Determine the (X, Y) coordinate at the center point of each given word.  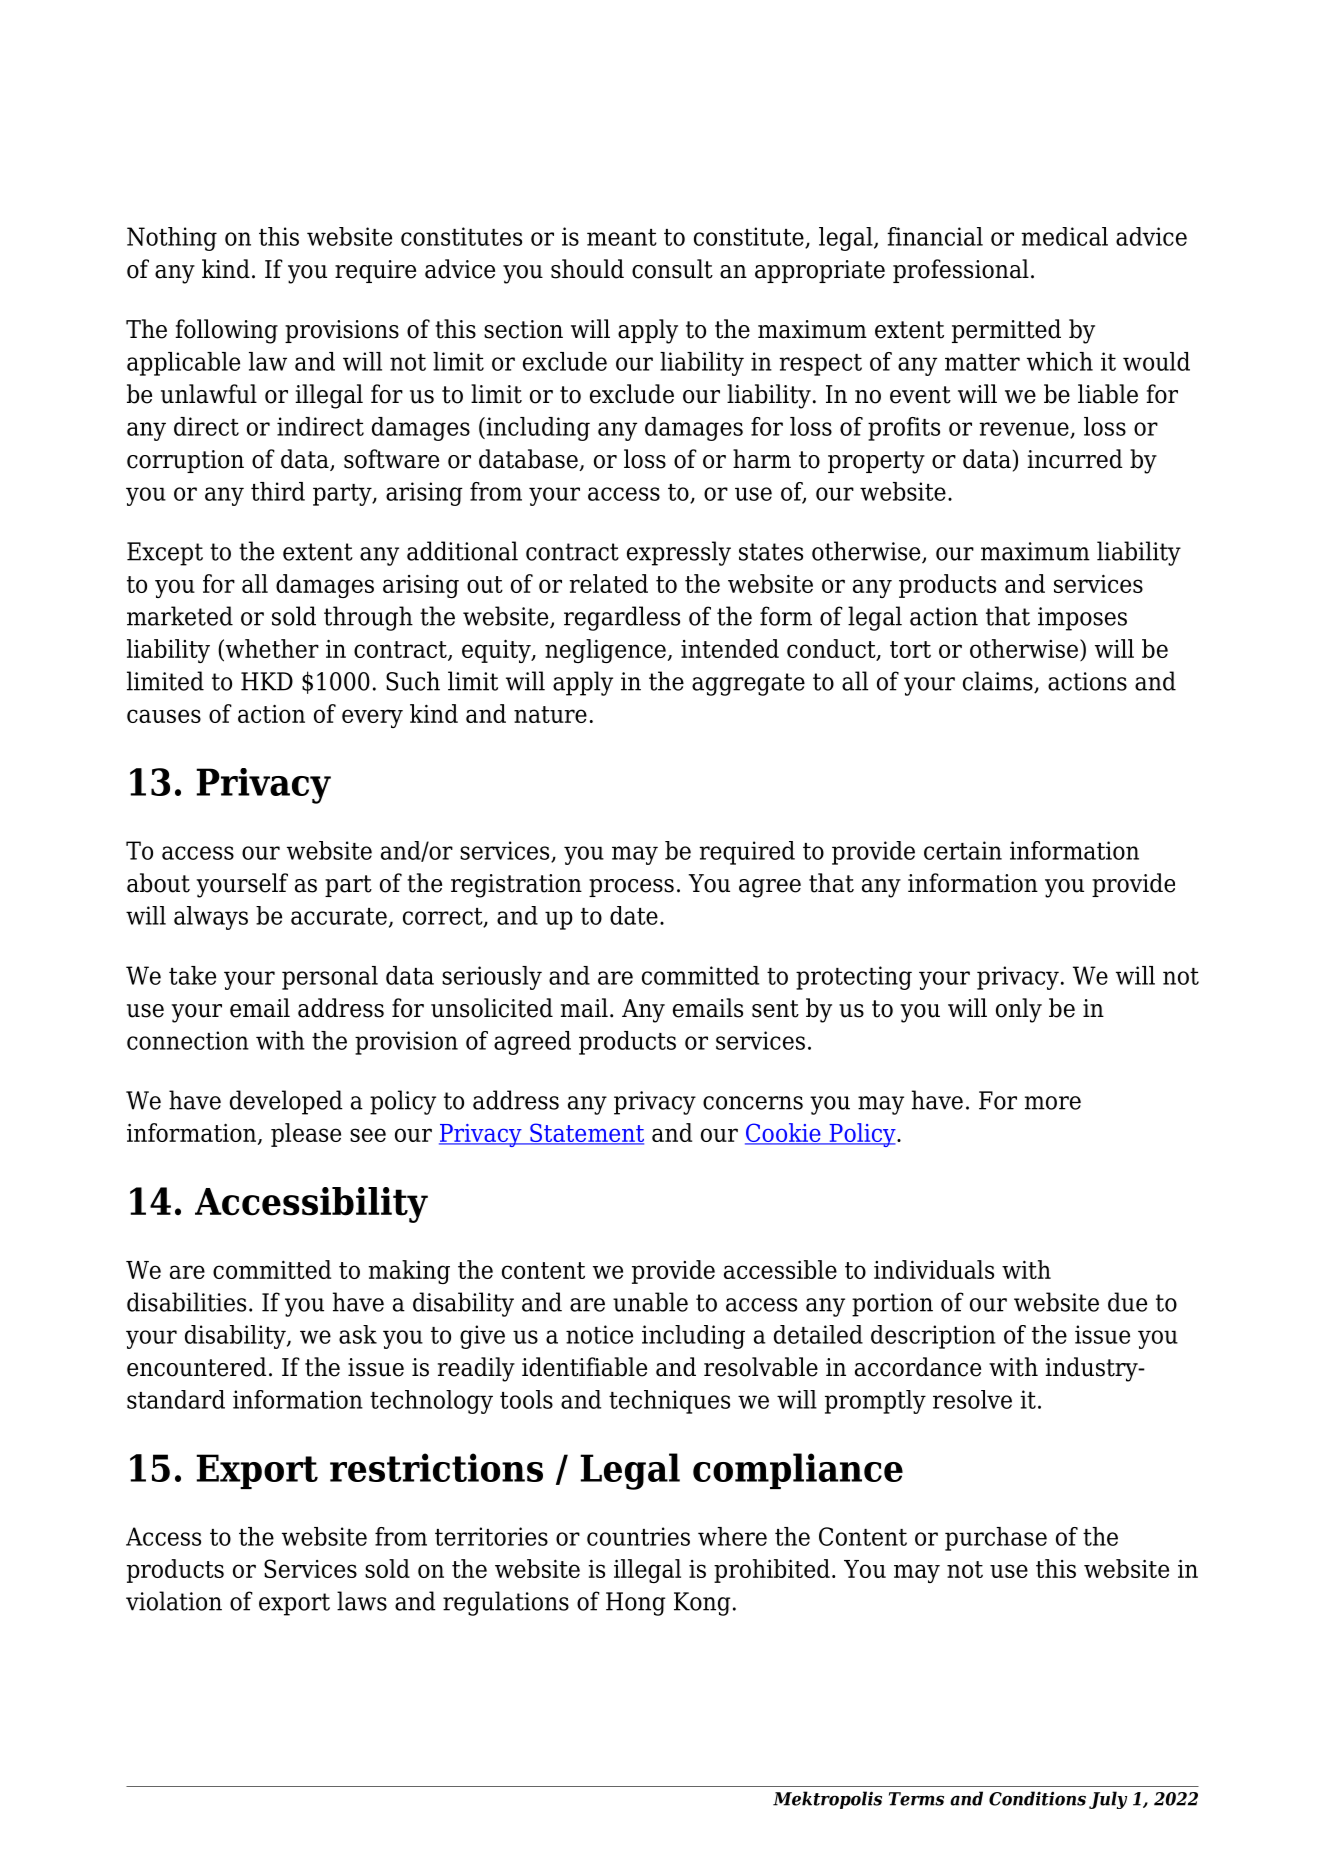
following (226, 331)
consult (672, 269)
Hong (635, 1604)
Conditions (1037, 1798)
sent (775, 1009)
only (1019, 1010)
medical (1064, 236)
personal (330, 978)
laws (362, 1601)
